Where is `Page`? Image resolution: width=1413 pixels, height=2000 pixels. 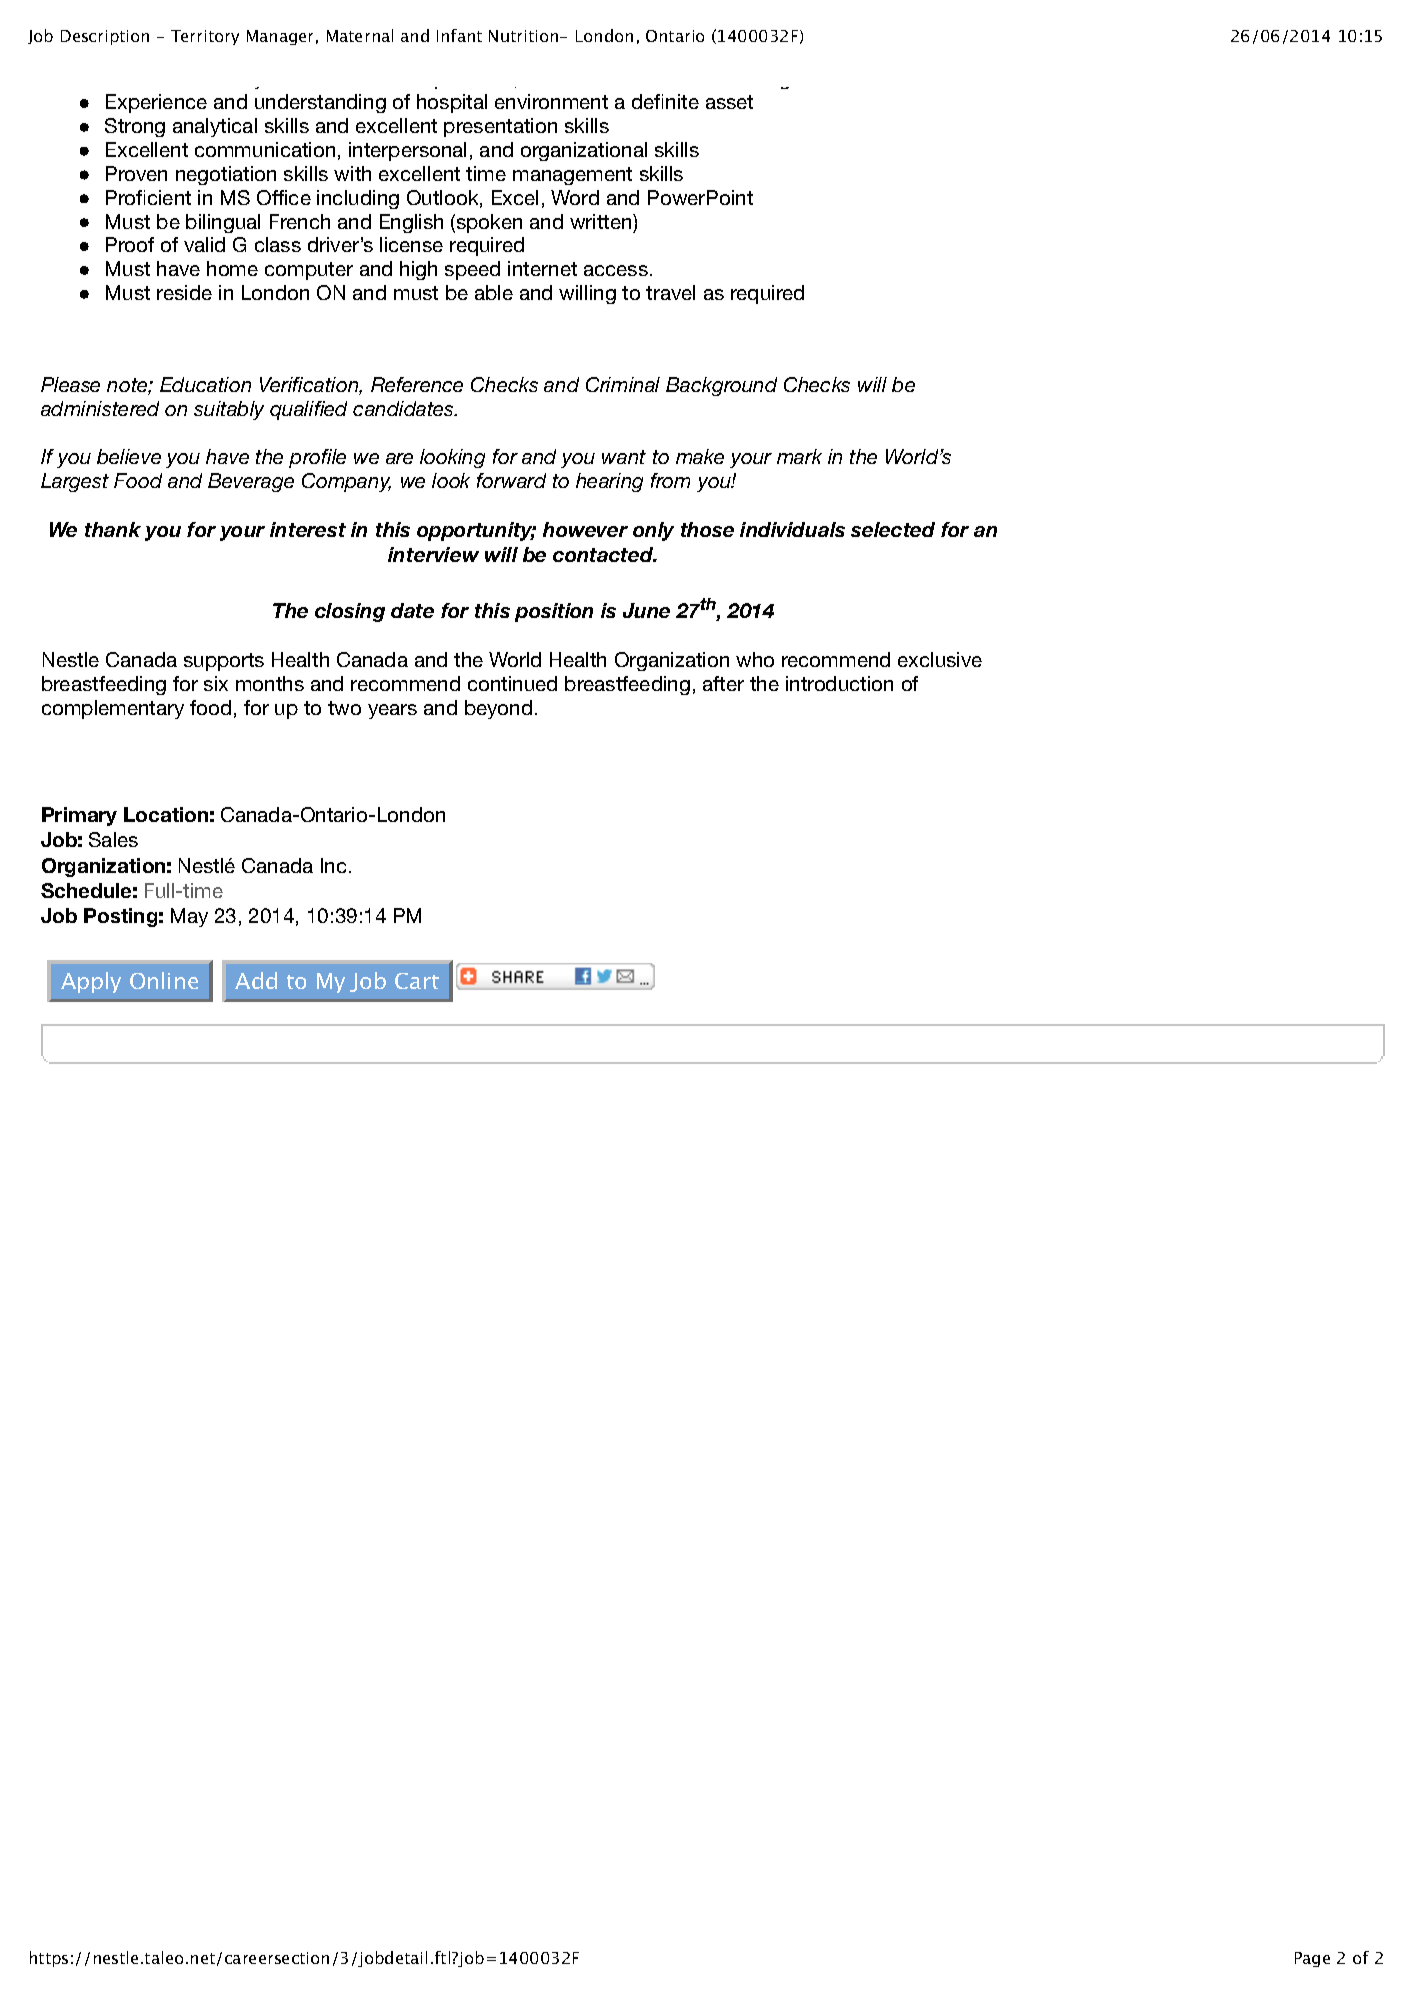 Page is located at coordinates (1312, 1959).
